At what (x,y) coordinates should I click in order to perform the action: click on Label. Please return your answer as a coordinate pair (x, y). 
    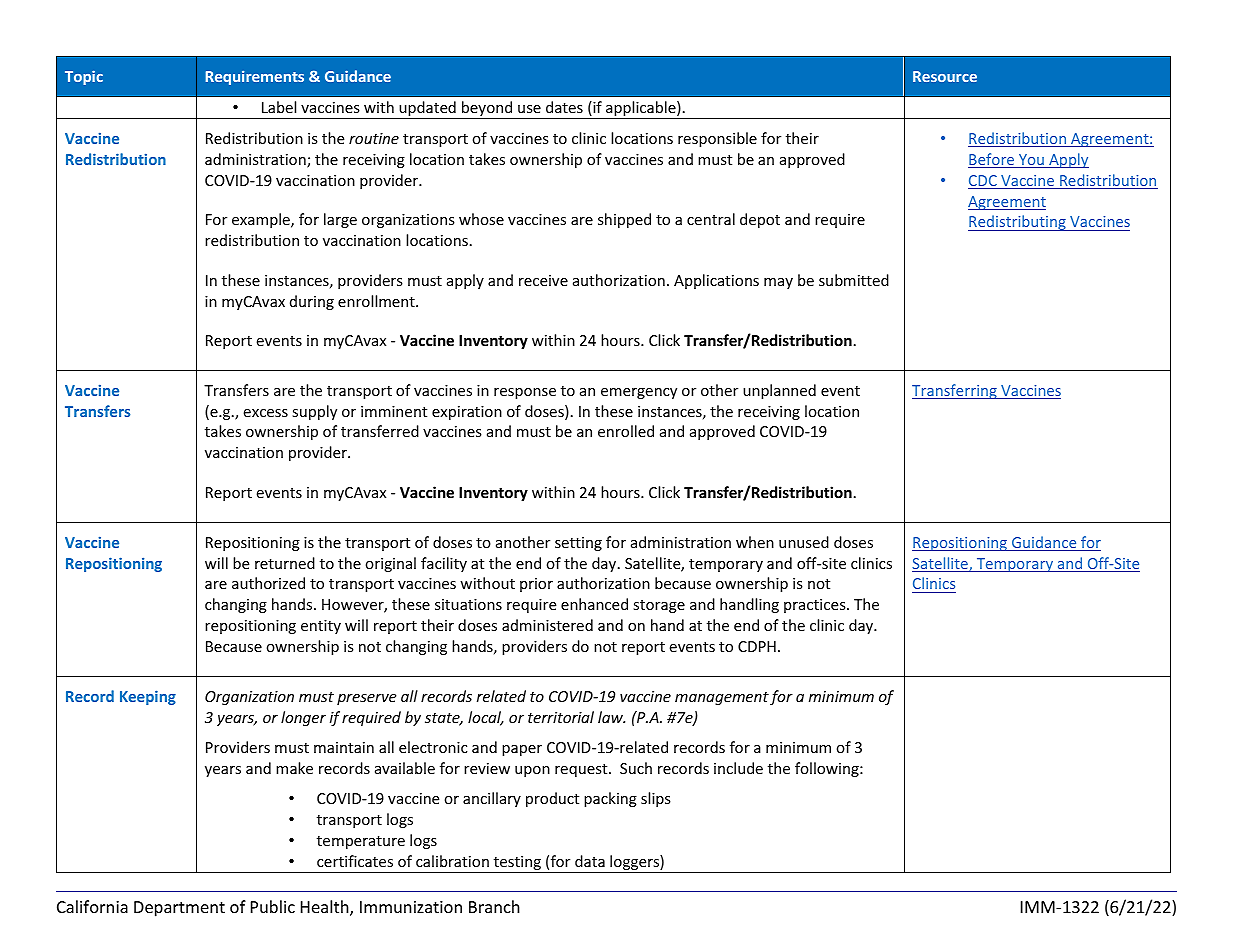
    Looking at the image, I should click on (279, 107).
